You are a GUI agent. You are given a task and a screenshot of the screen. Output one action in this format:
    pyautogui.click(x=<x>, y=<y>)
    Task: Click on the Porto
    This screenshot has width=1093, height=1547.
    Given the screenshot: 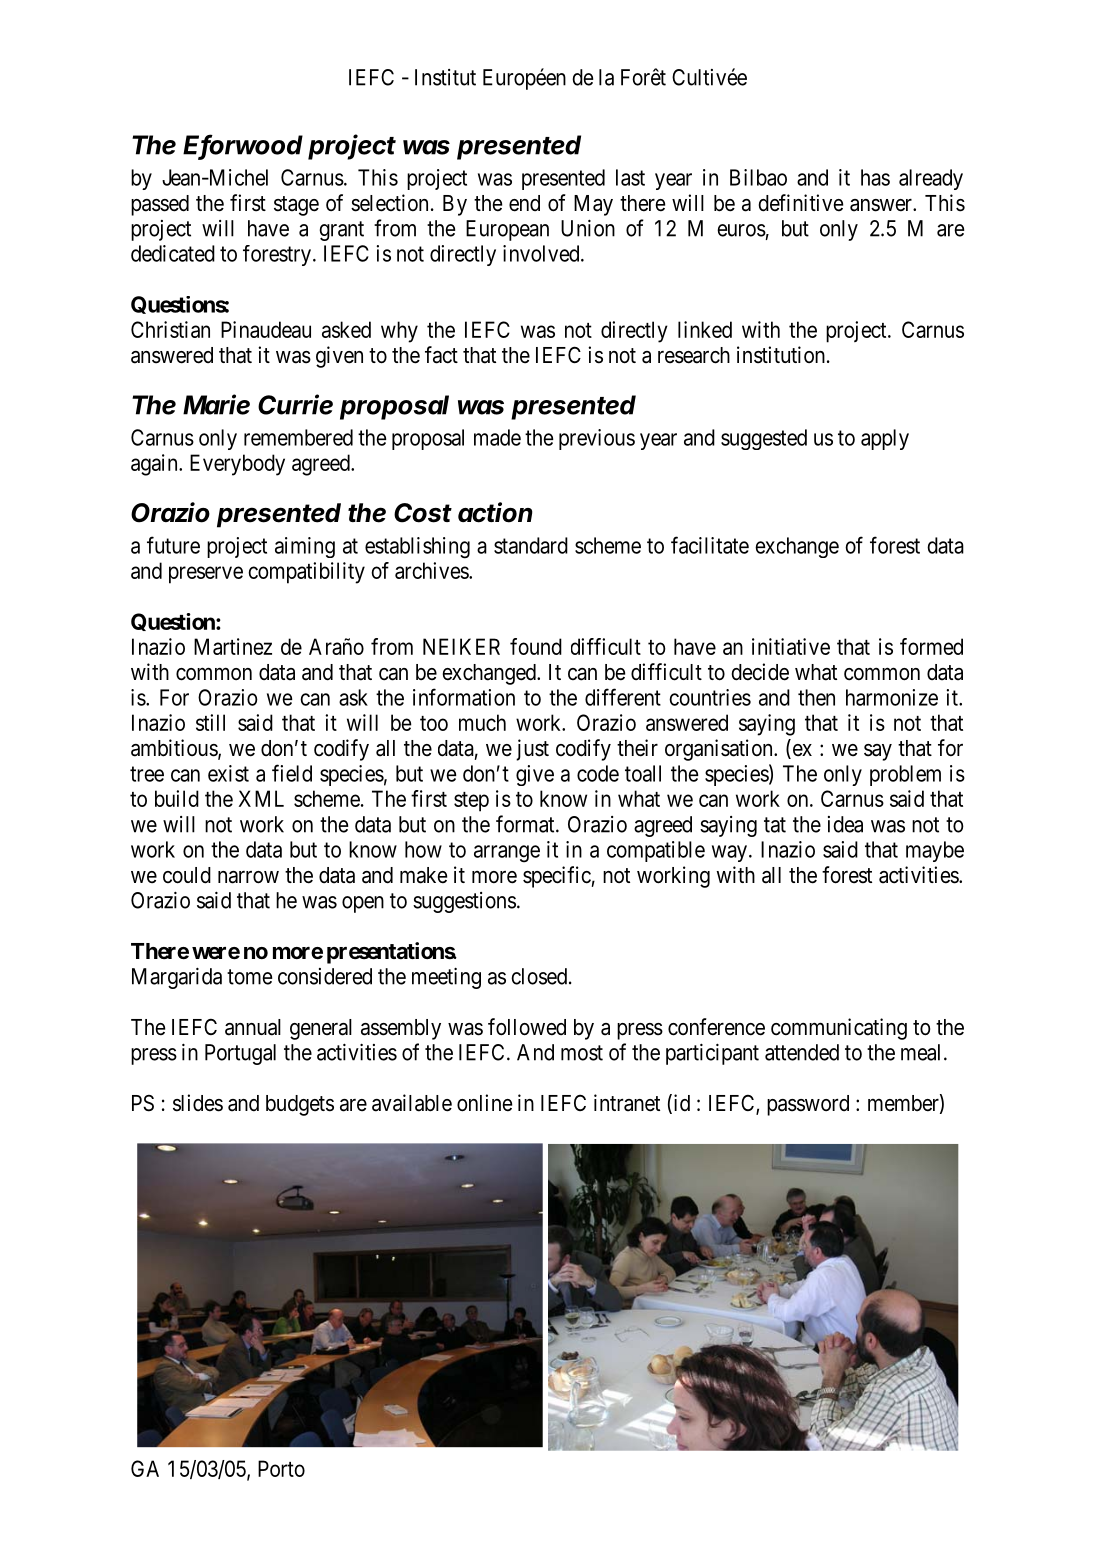 What is the action you would take?
    pyautogui.click(x=281, y=1468)
